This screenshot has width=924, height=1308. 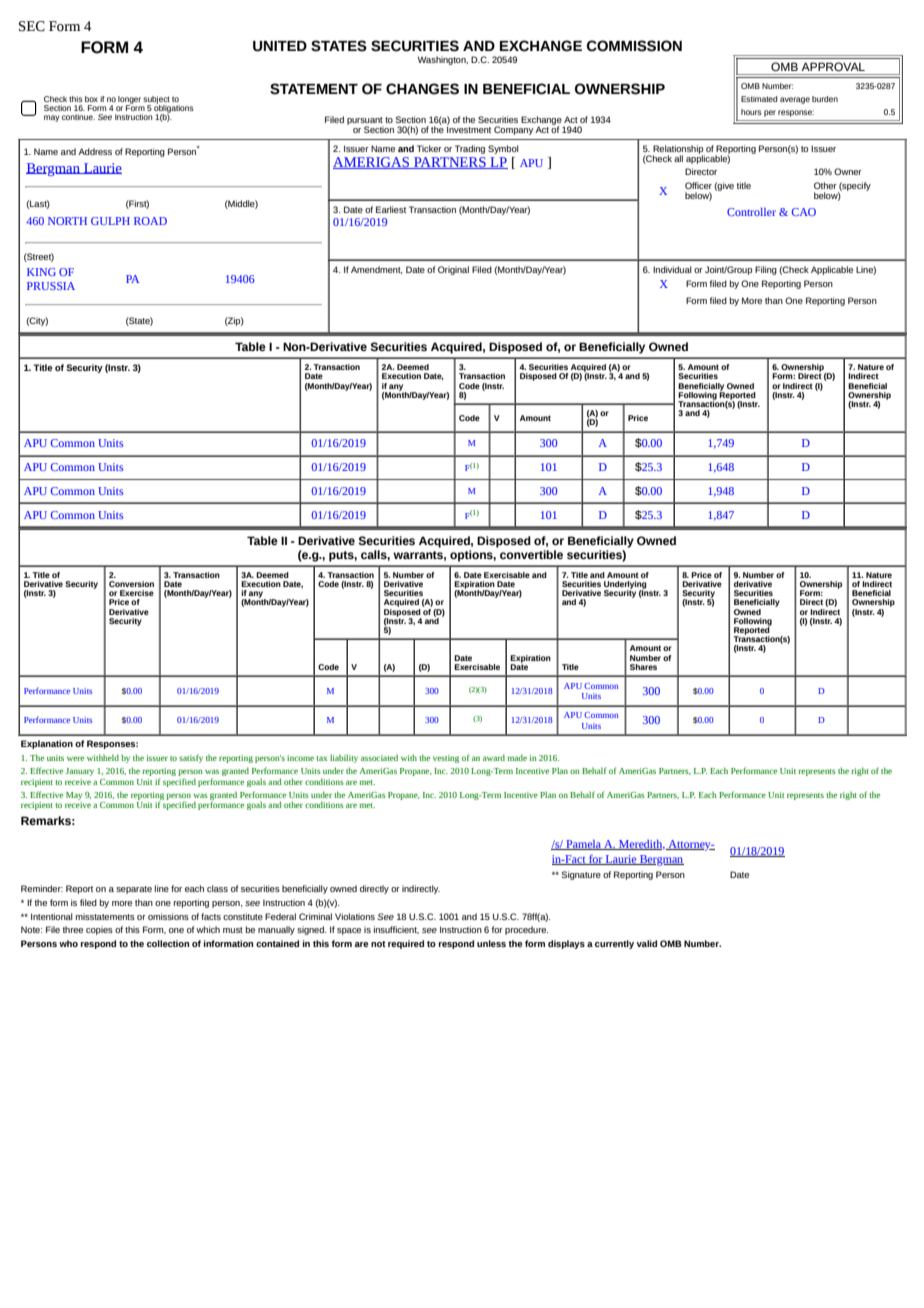 I want to click on Meredith, so click(x=641, y=845).
